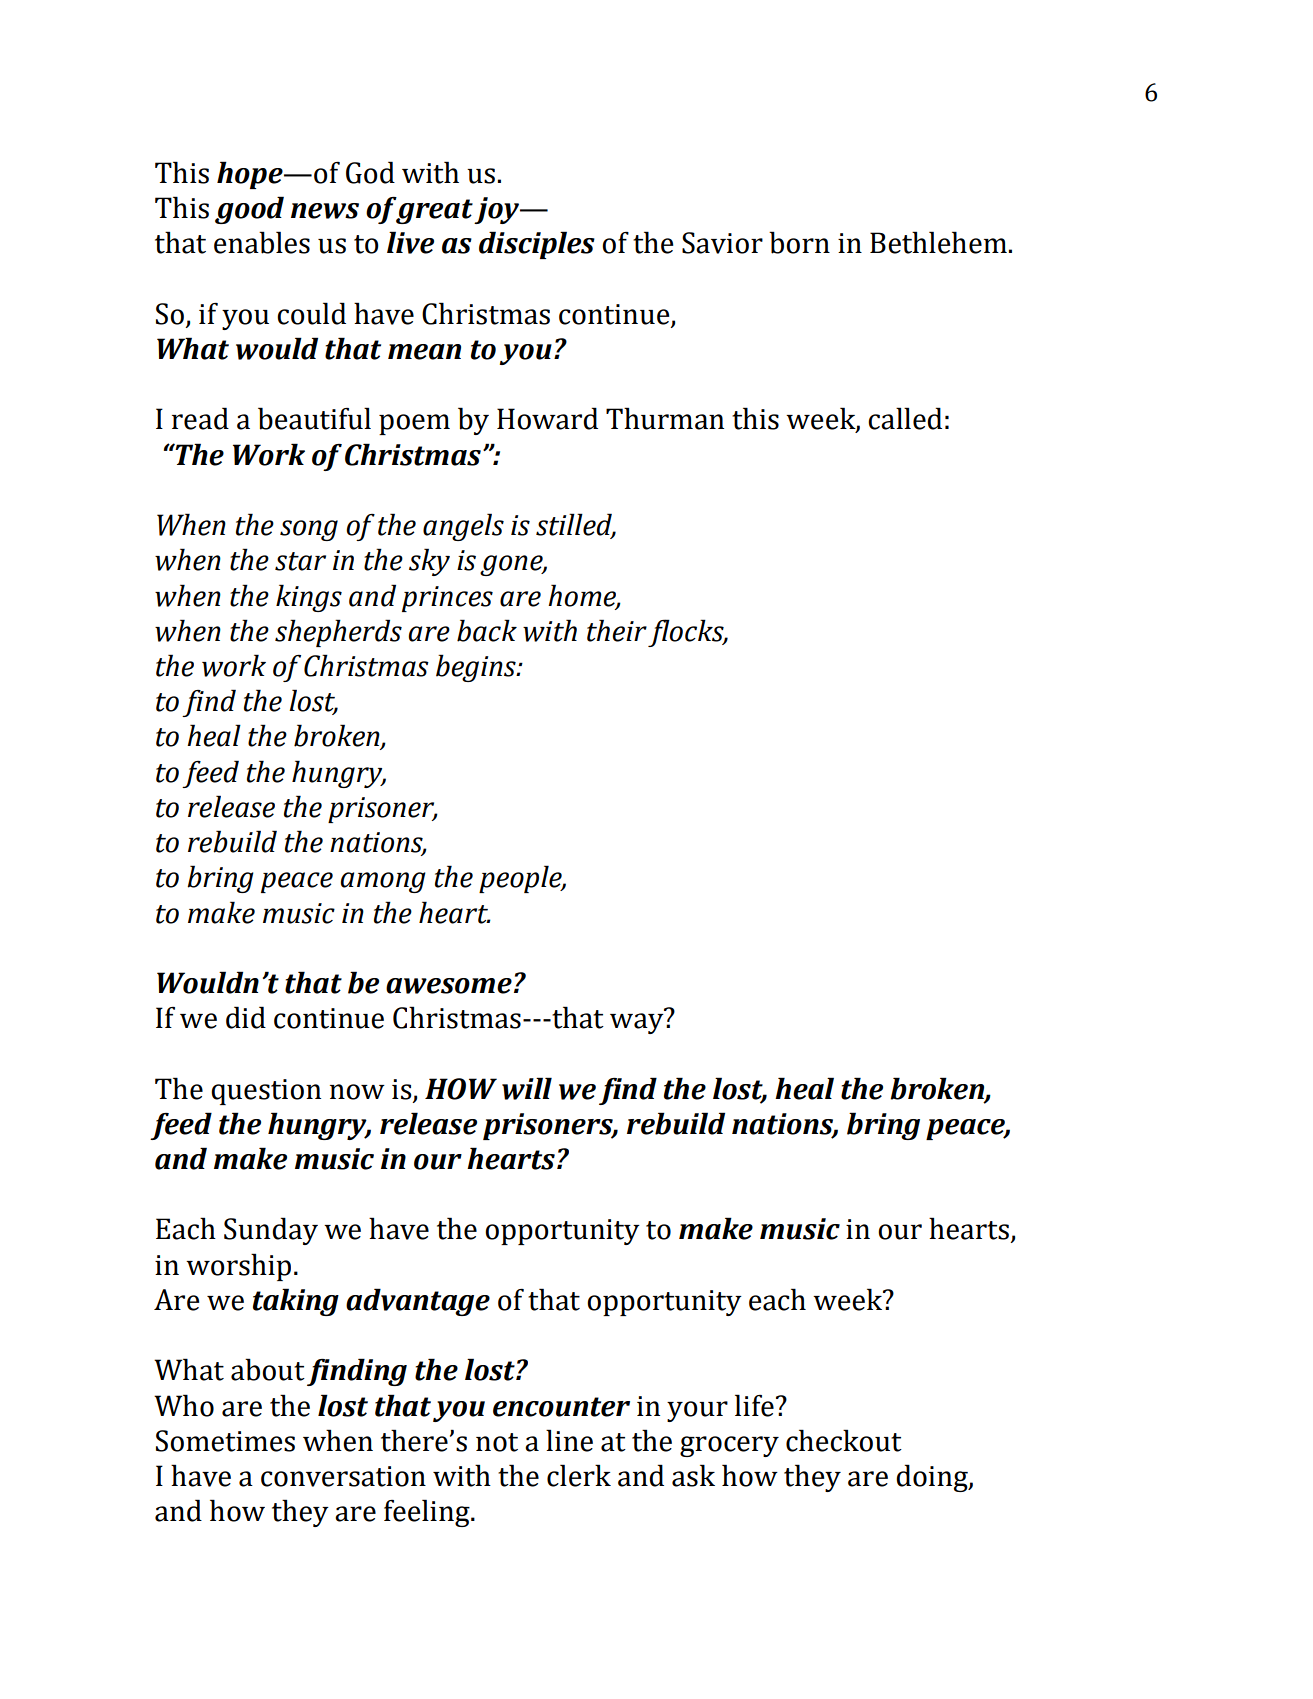 The image size is (1313, 1699). I want to click on will, so click(527, 1088).
